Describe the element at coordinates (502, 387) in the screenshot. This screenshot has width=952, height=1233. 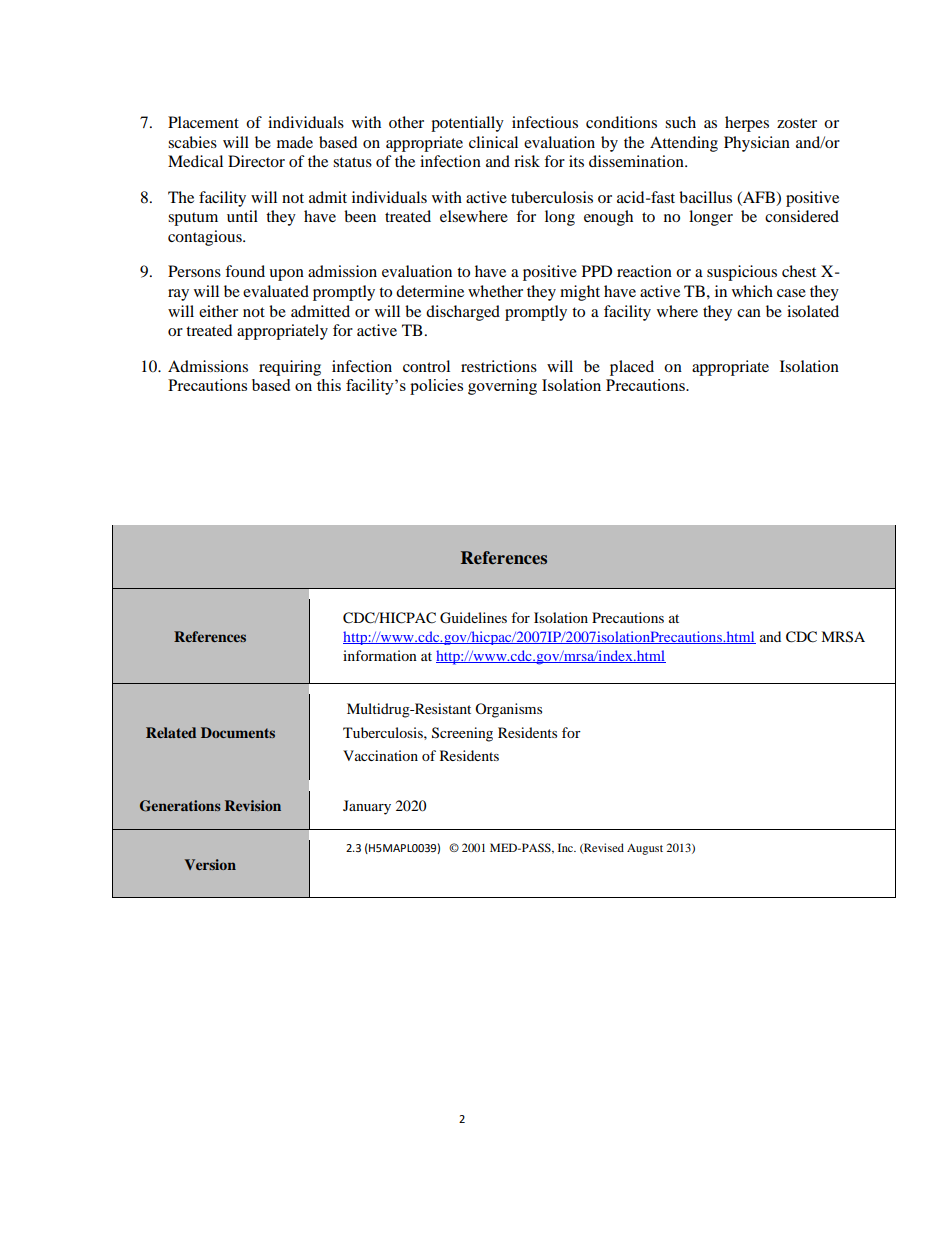
I see `governing` at that location.
